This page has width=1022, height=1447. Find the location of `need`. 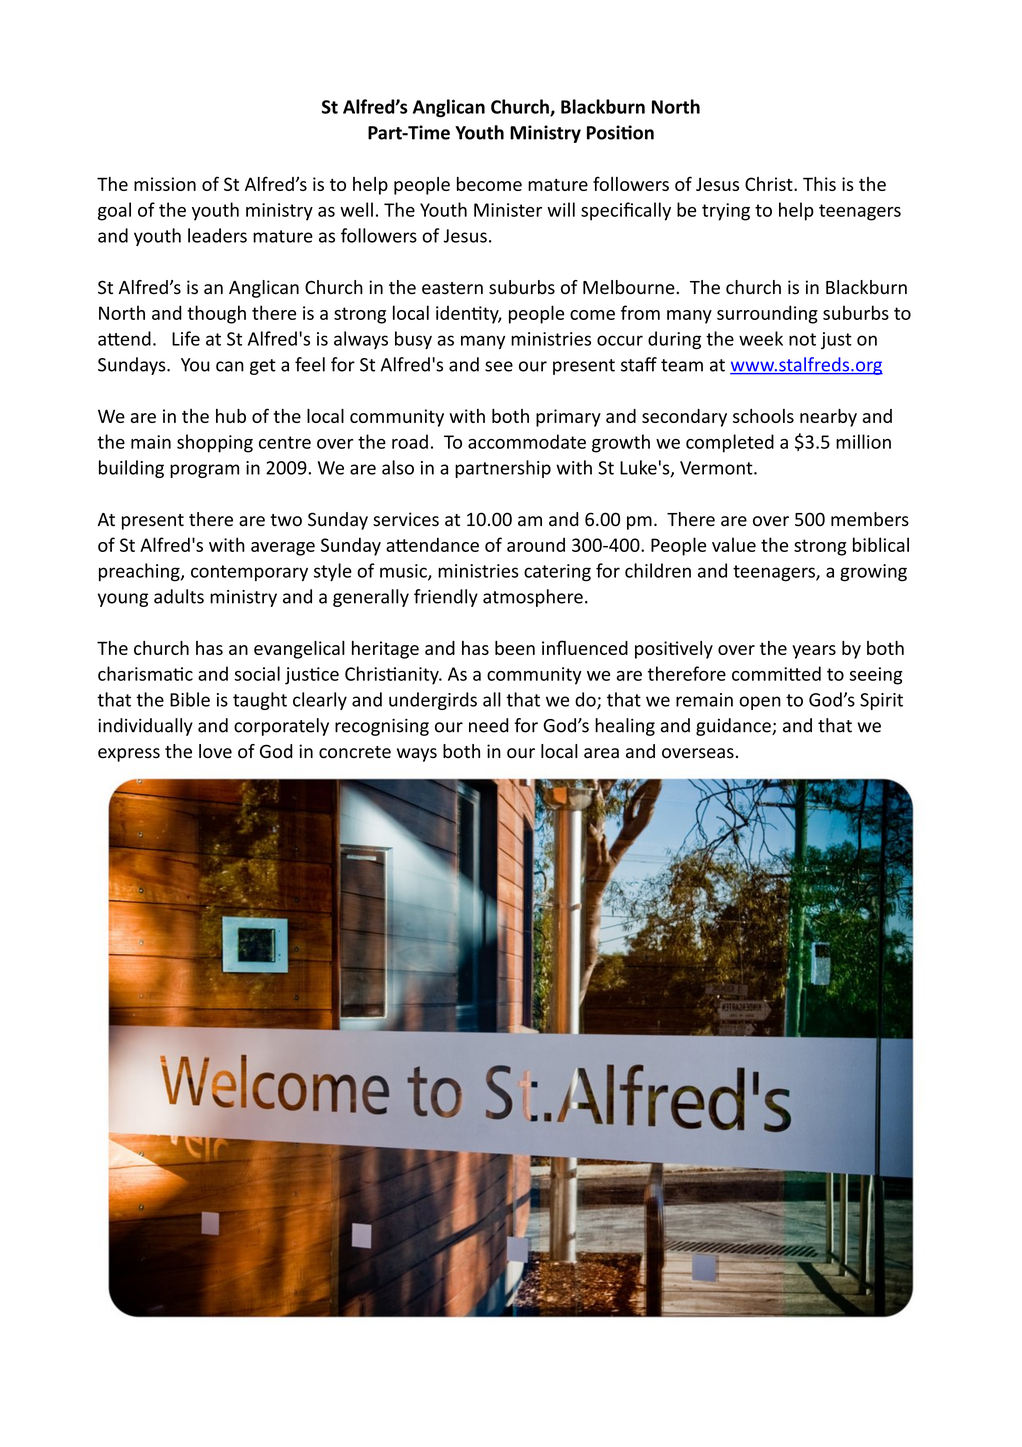

need is located at coordinates (489, 725).
